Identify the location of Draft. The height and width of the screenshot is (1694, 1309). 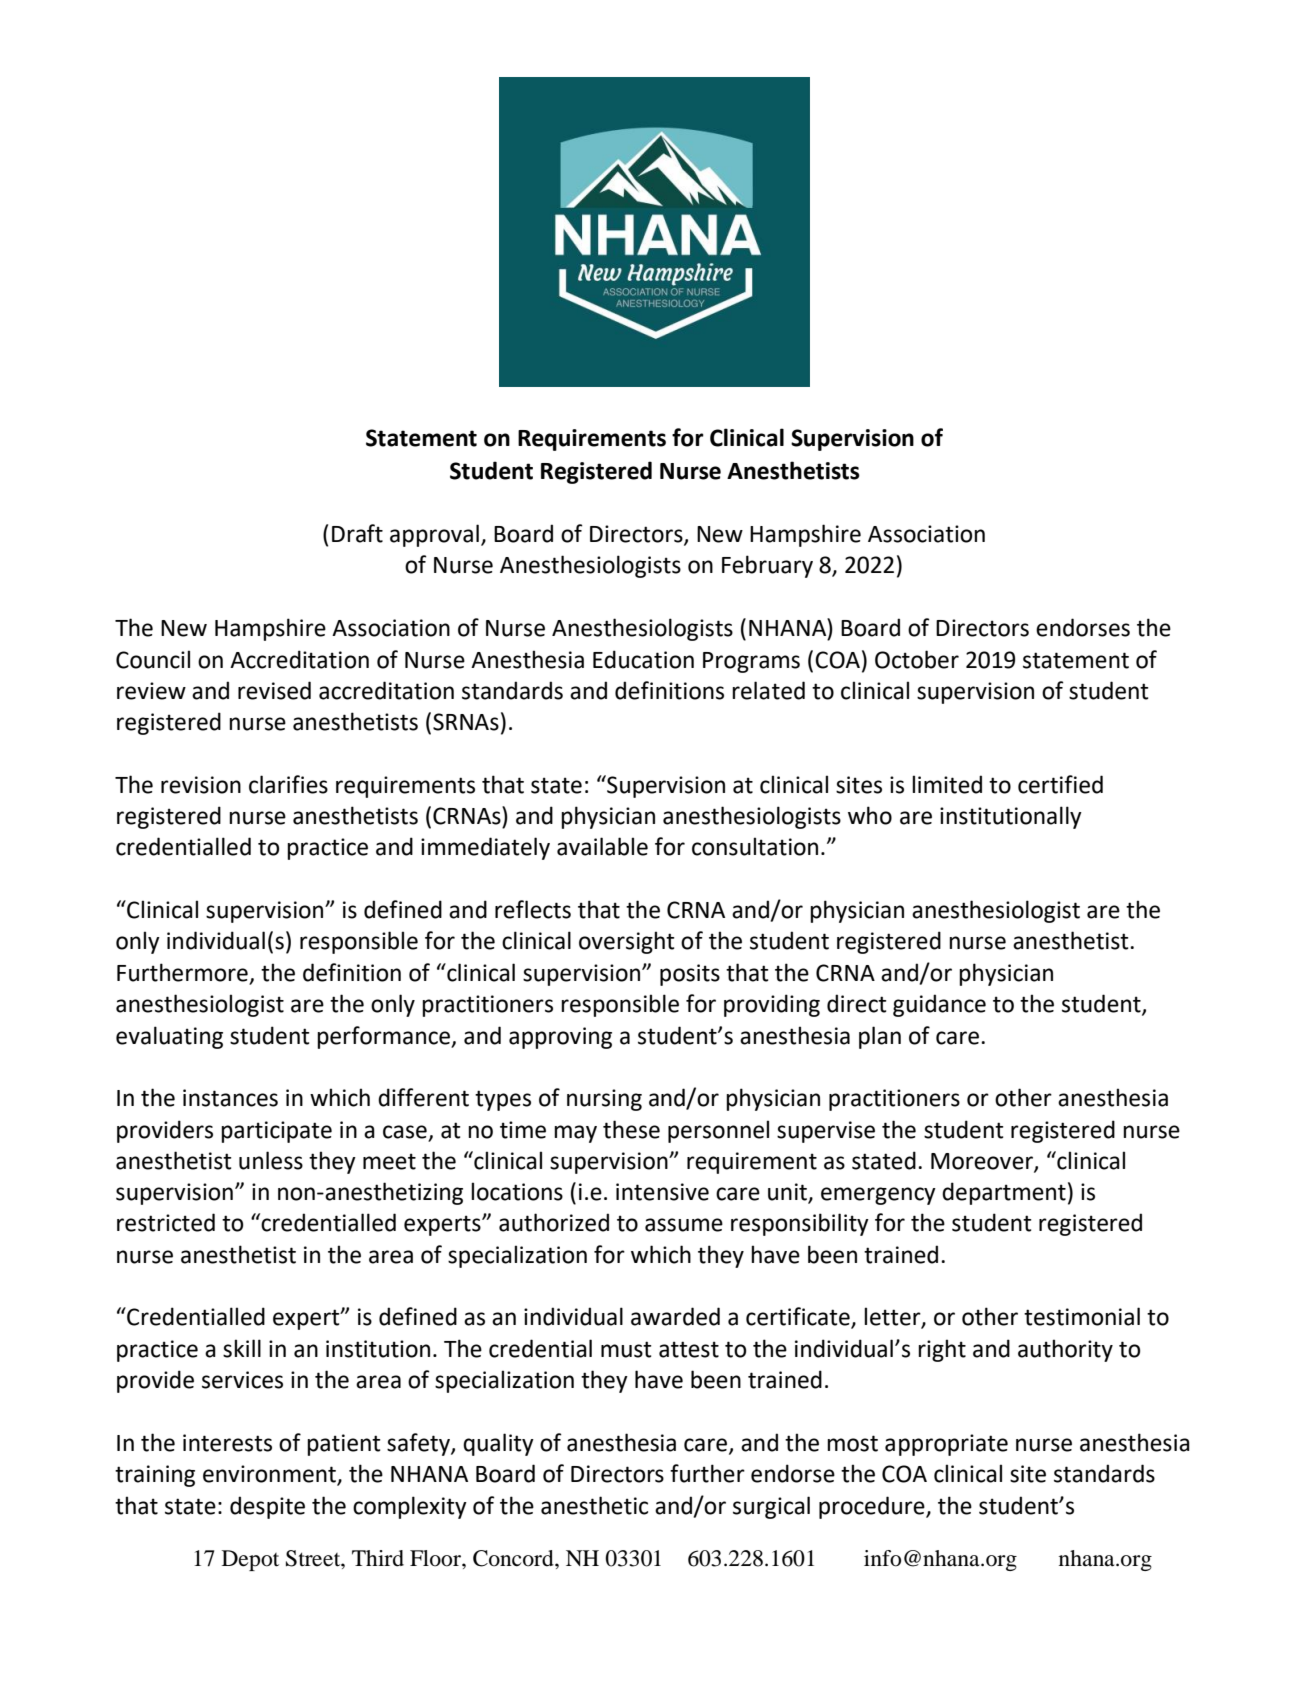
(357, 533).
